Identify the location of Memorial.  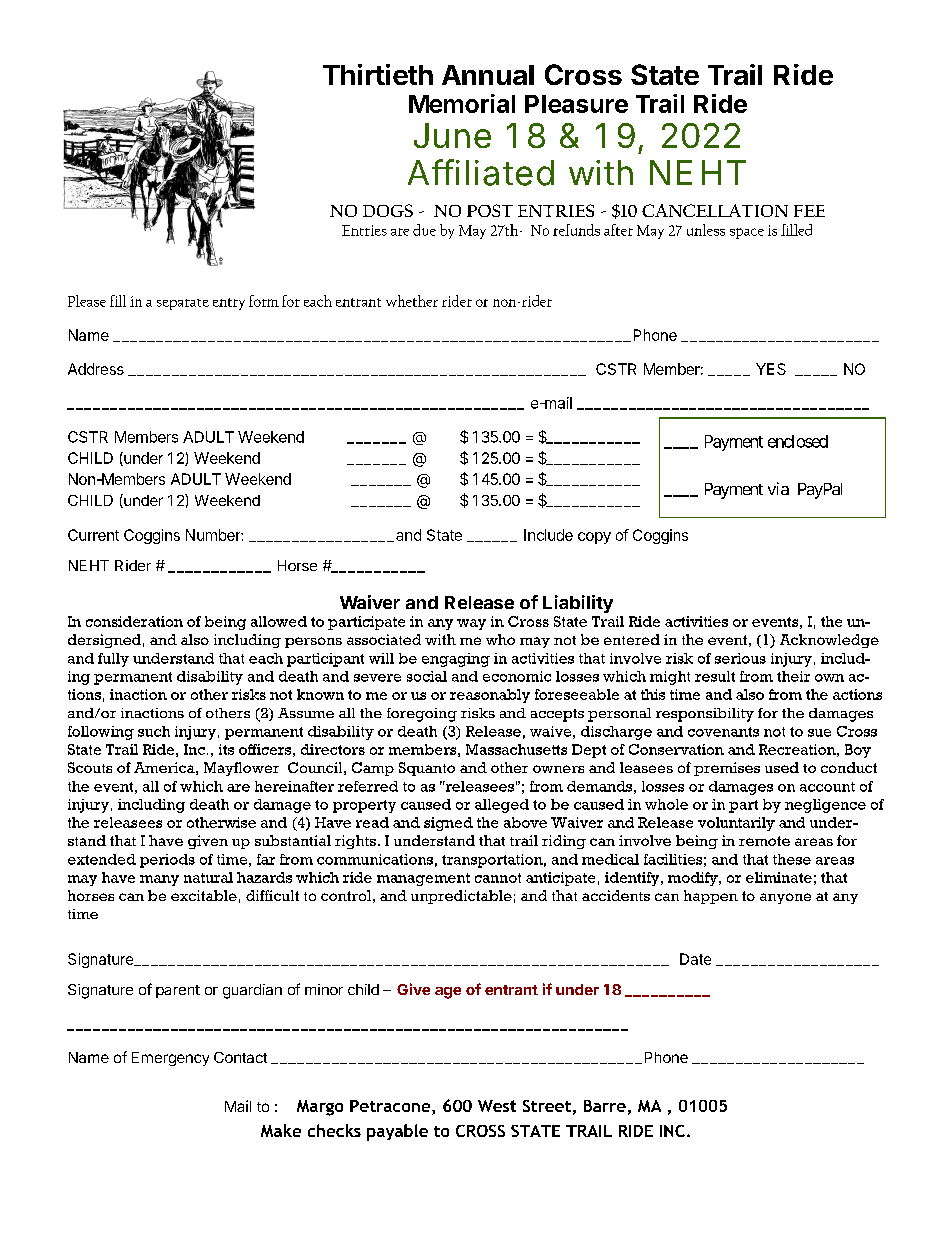
(462, 103).
